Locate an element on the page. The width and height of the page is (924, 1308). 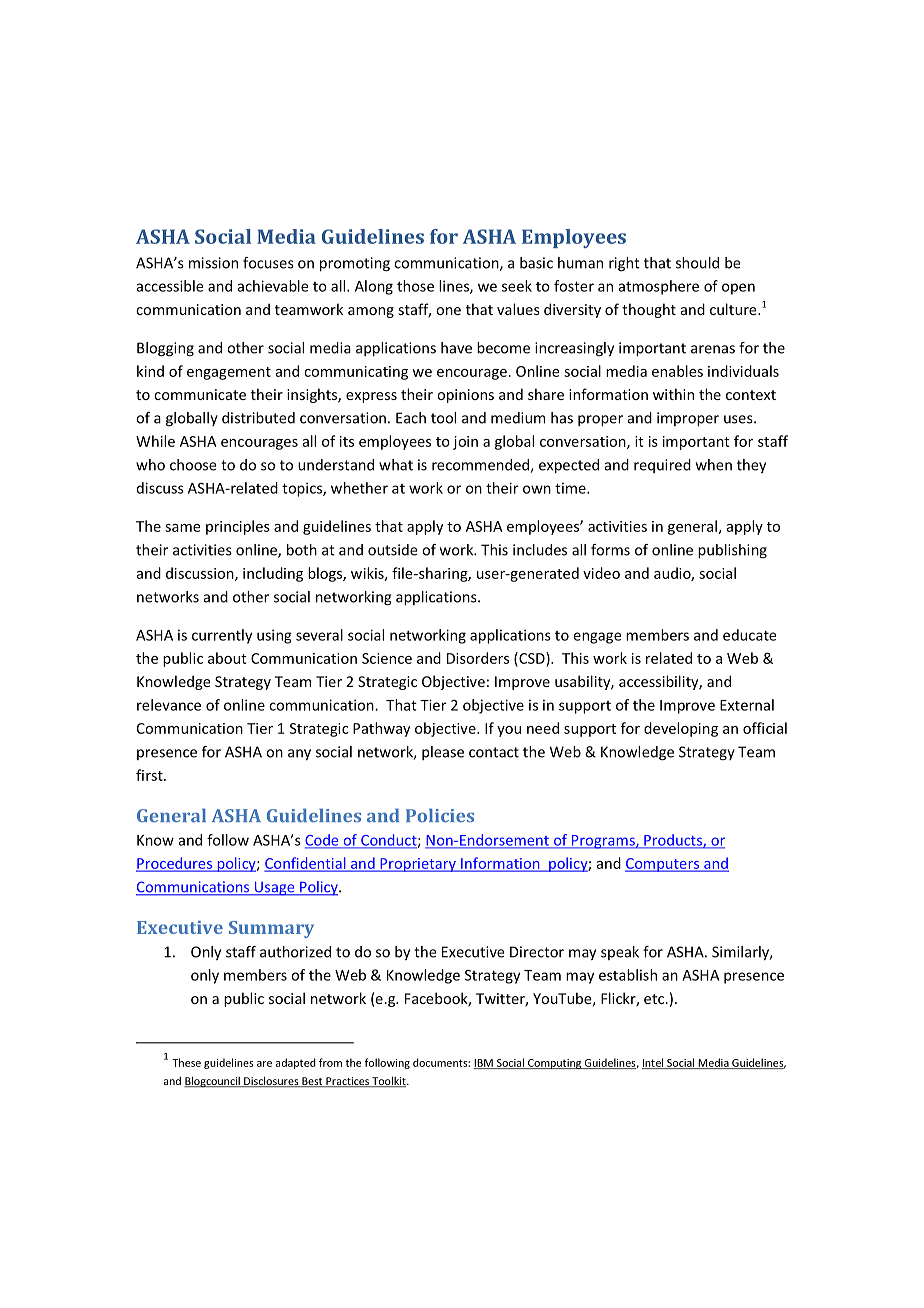
IBM is located at coordinates (484, 1064).
